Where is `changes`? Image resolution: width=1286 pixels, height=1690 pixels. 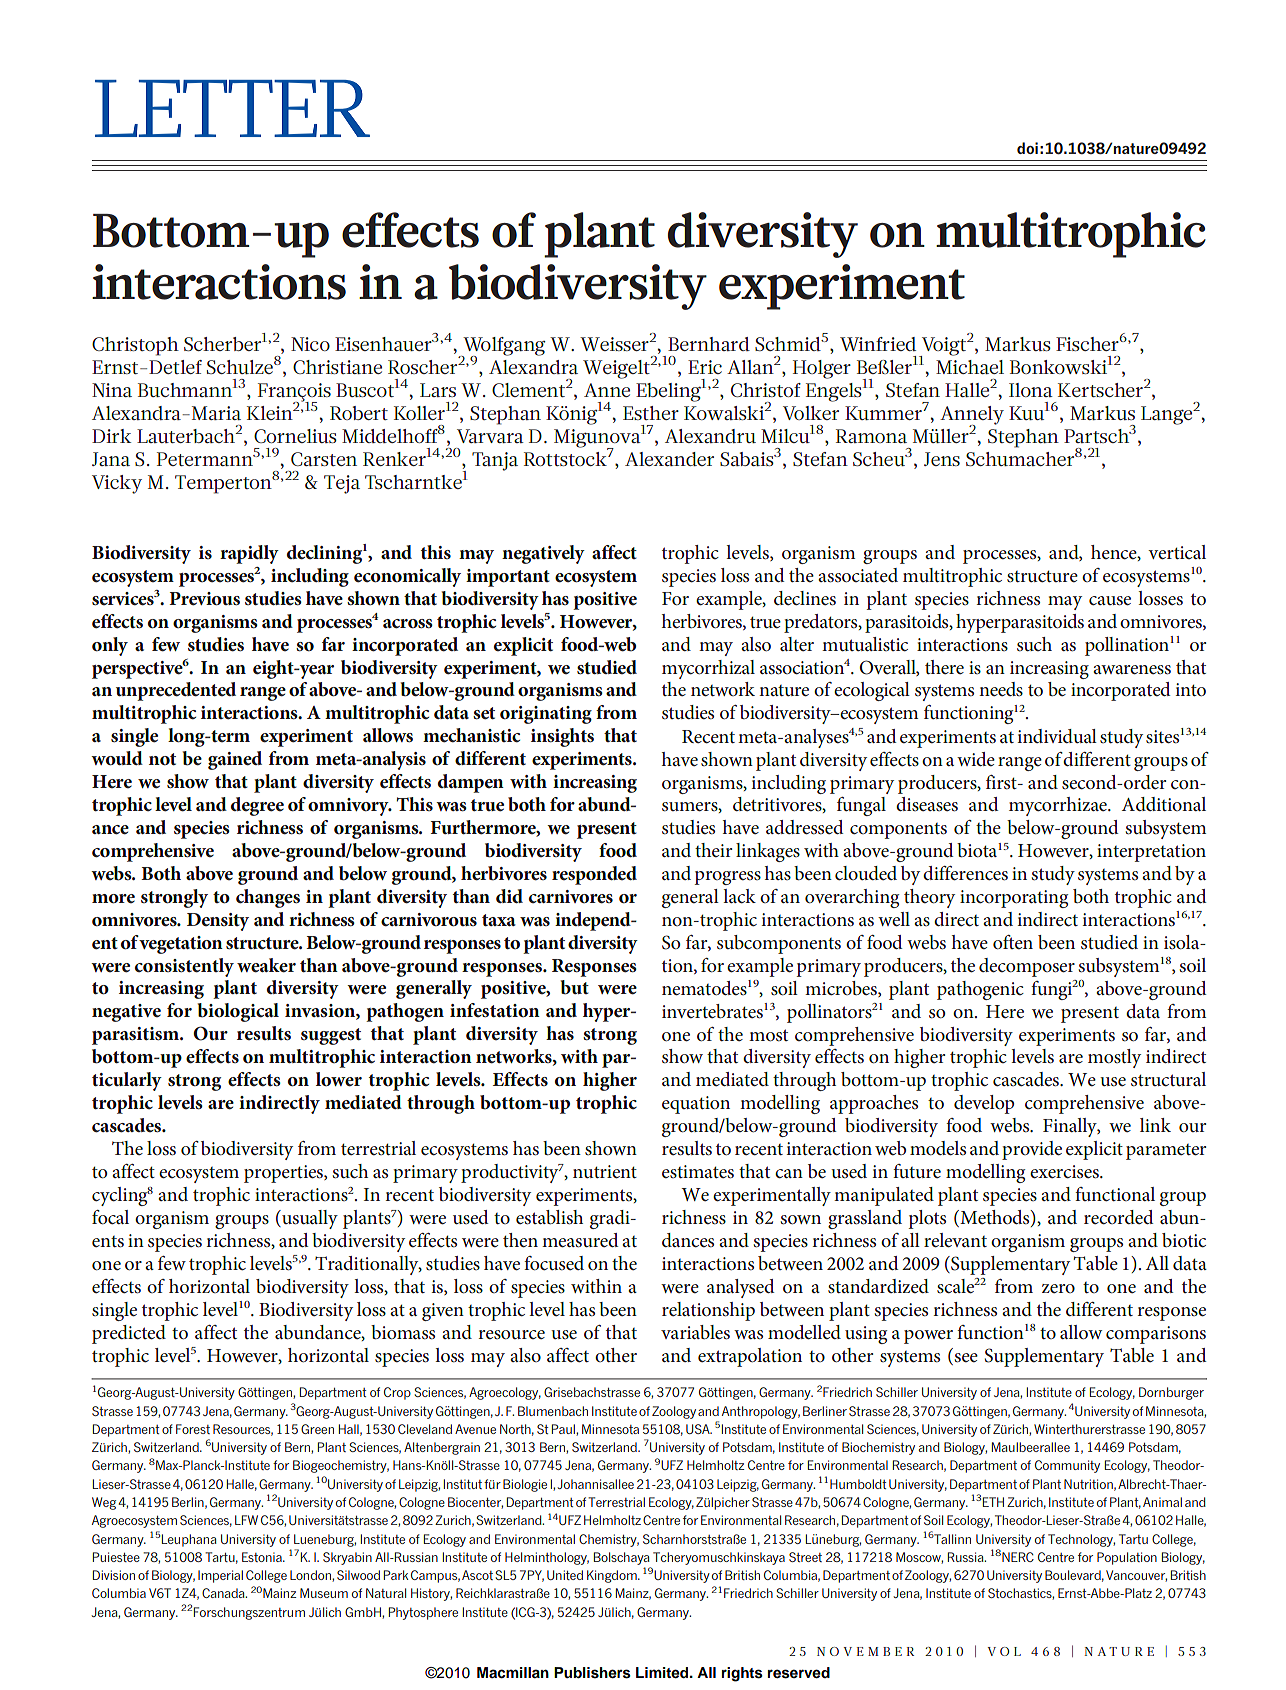 changes is located at coordinates (268, 898).
